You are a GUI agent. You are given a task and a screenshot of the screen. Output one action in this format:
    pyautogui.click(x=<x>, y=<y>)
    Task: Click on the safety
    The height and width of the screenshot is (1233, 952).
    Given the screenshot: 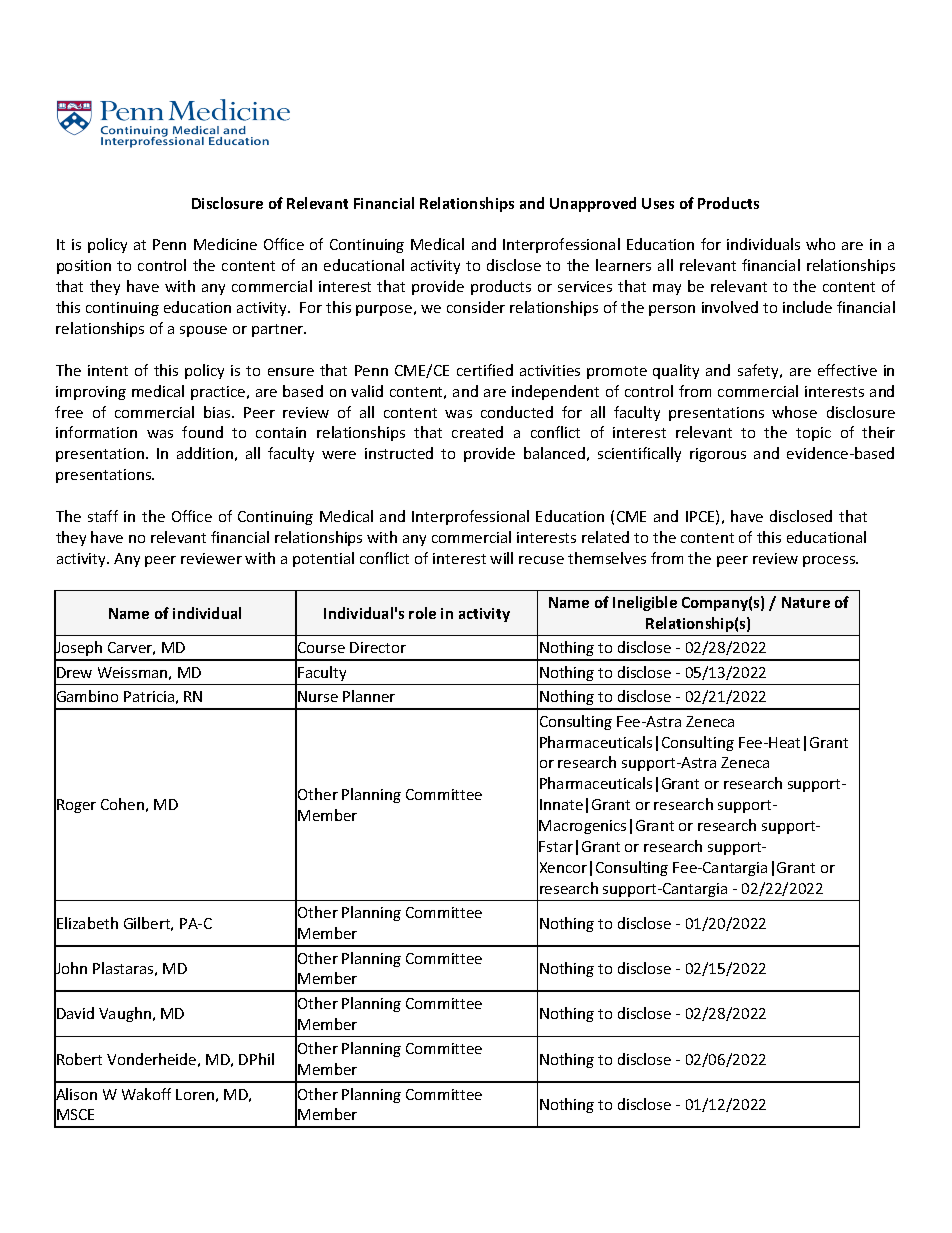 What is the action you would take?
    pyautogui.click(x=760, y=371)
